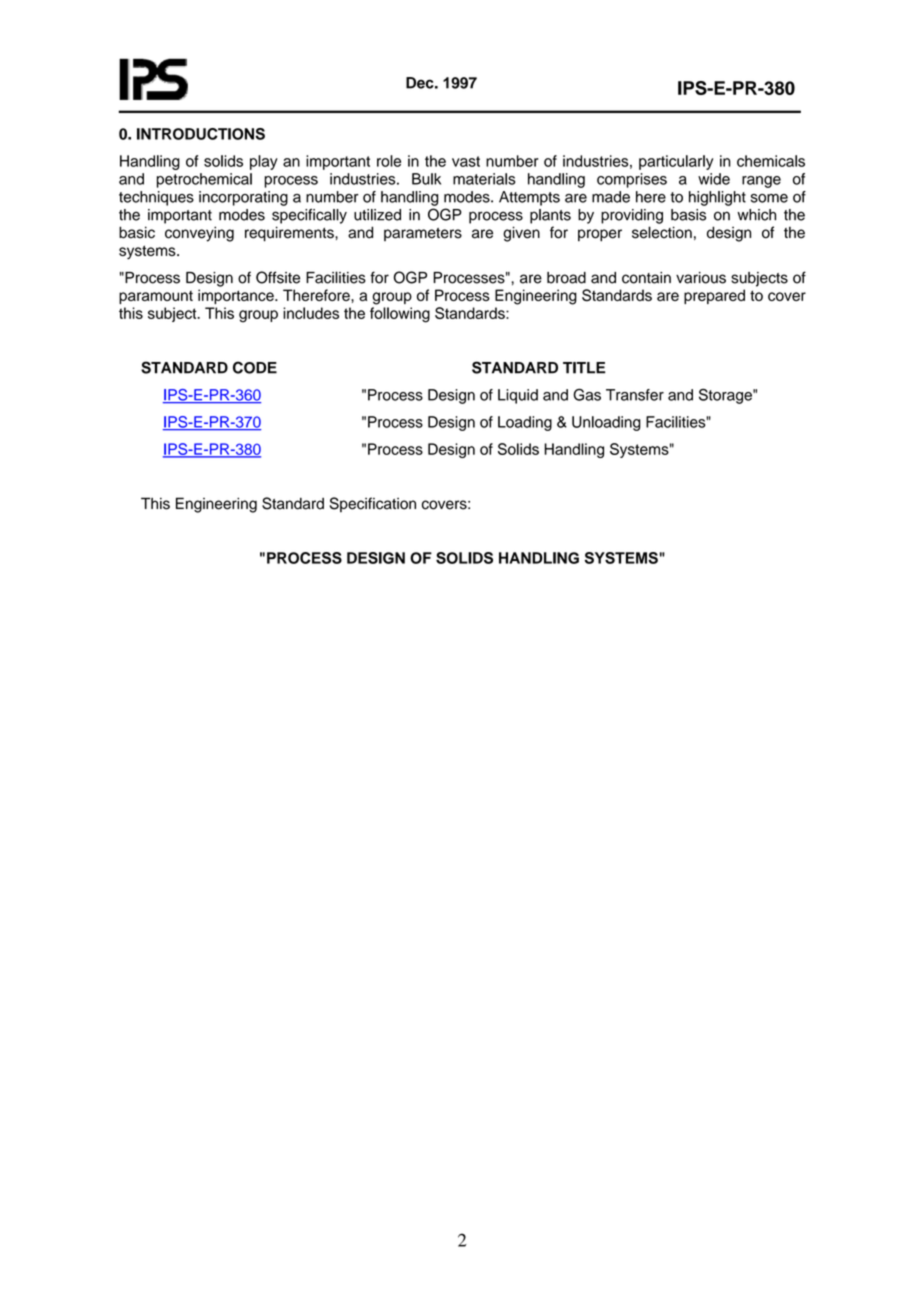  I want to click on Liquid, so click(518, 396).
